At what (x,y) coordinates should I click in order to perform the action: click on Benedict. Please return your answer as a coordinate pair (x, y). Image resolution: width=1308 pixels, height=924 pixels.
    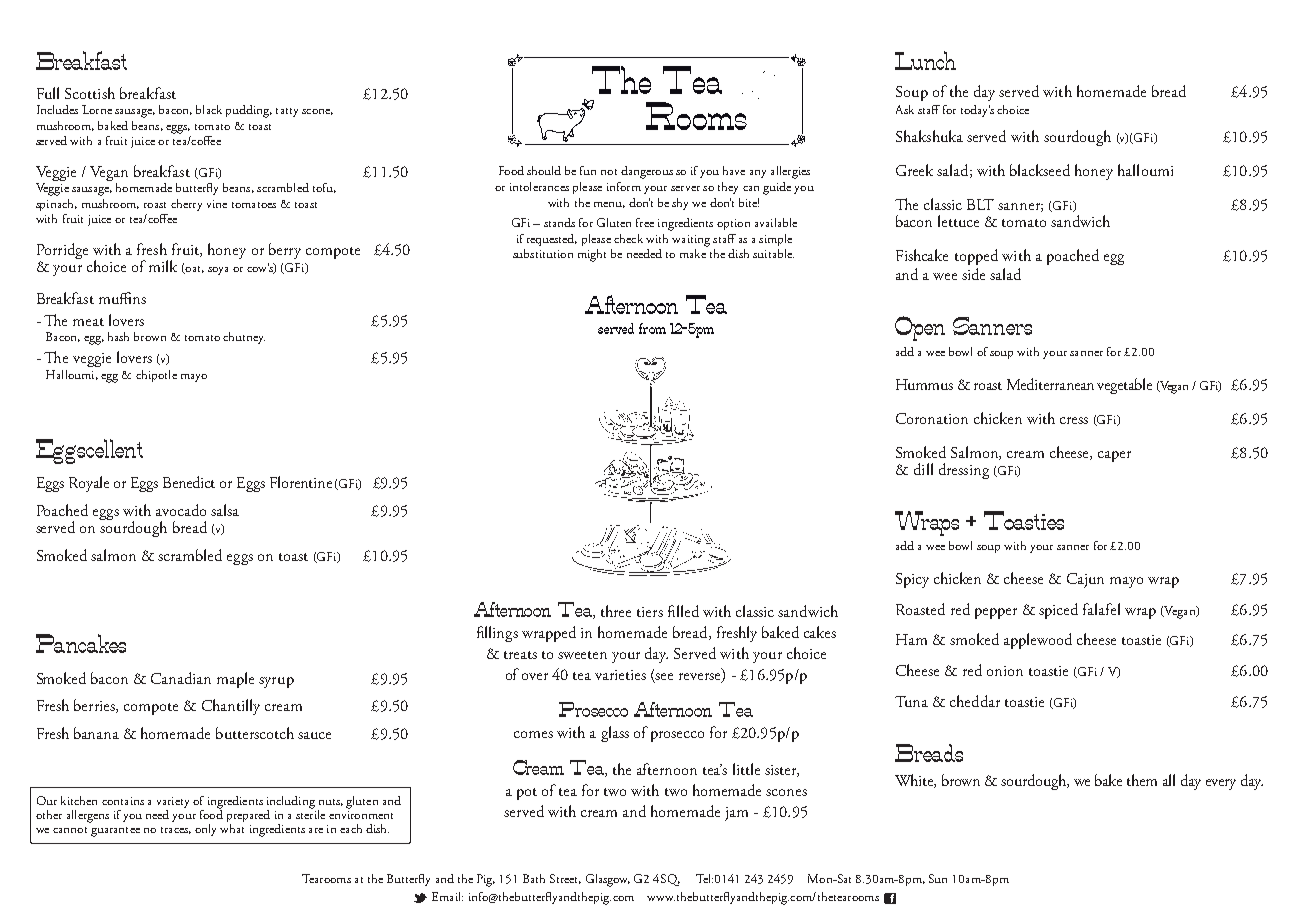
    Looking at the image, I should click on (189, 482).
